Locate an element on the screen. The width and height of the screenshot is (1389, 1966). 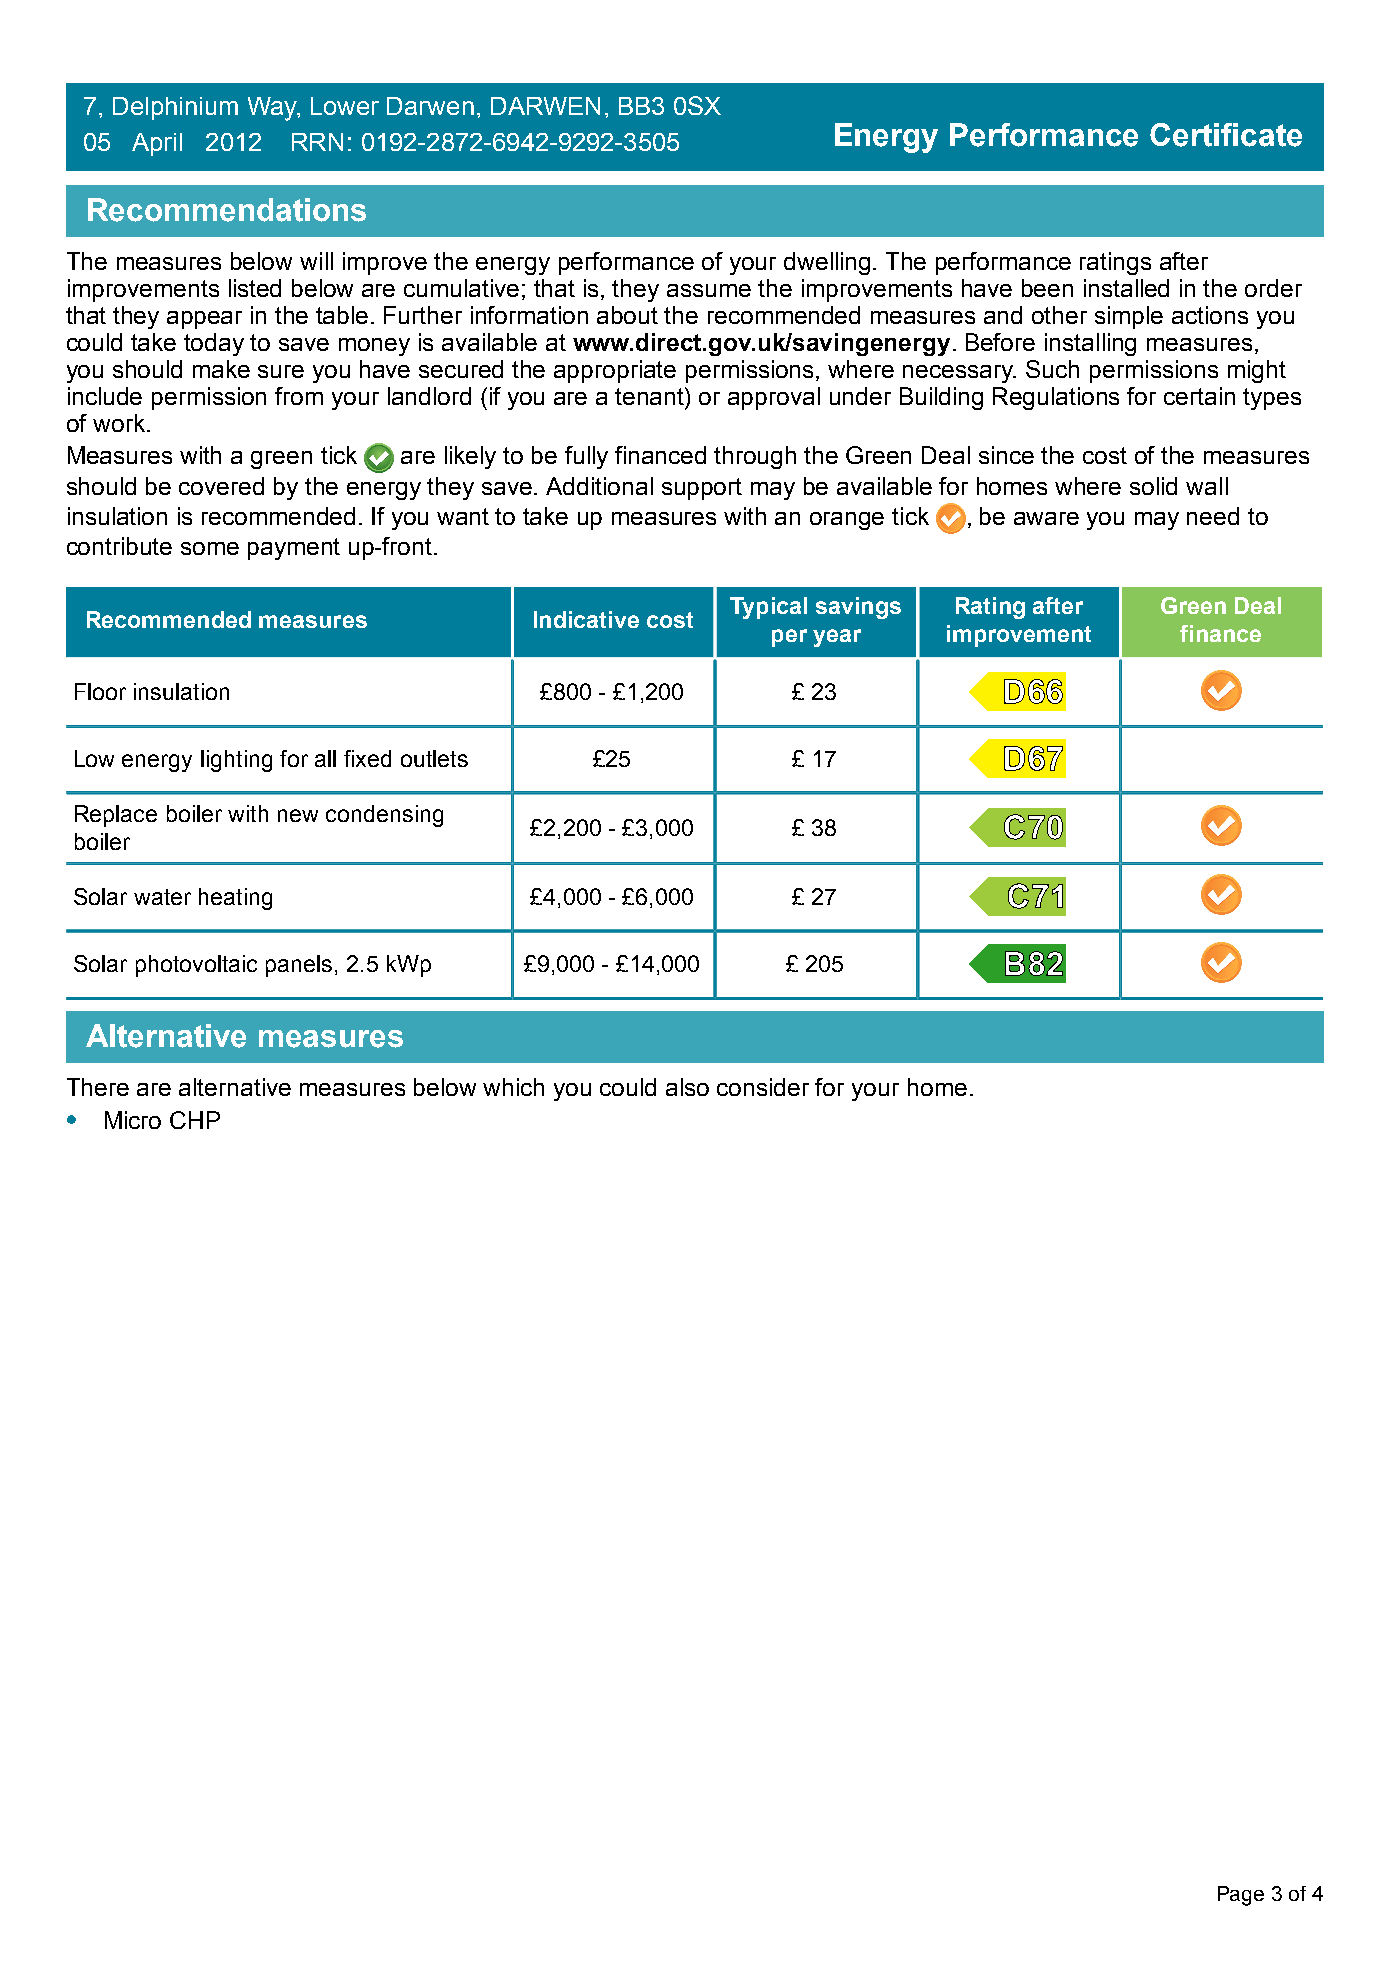
consider is located at coordinates (763, 1087).
